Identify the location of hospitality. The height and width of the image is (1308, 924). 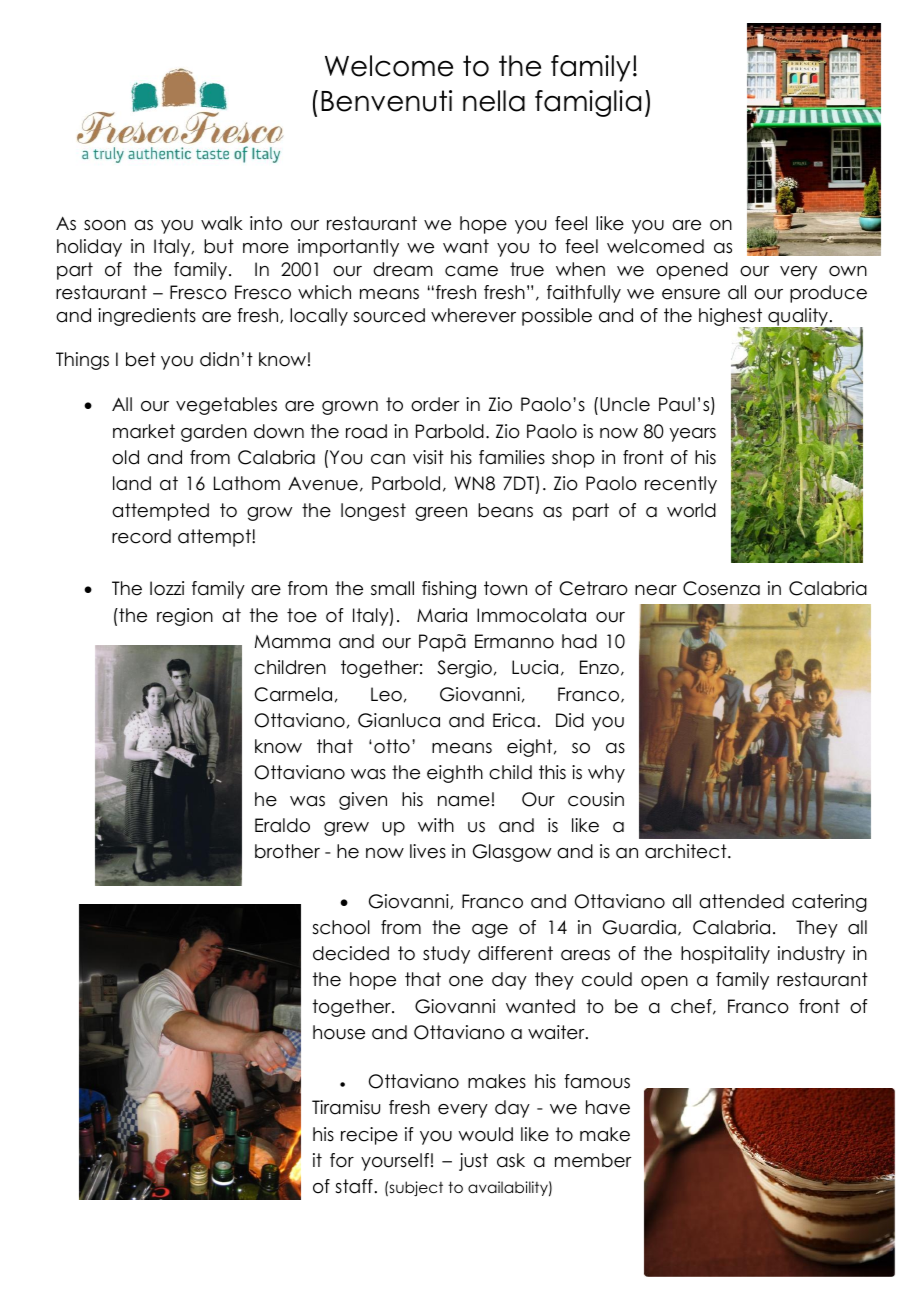
(725, 955).
